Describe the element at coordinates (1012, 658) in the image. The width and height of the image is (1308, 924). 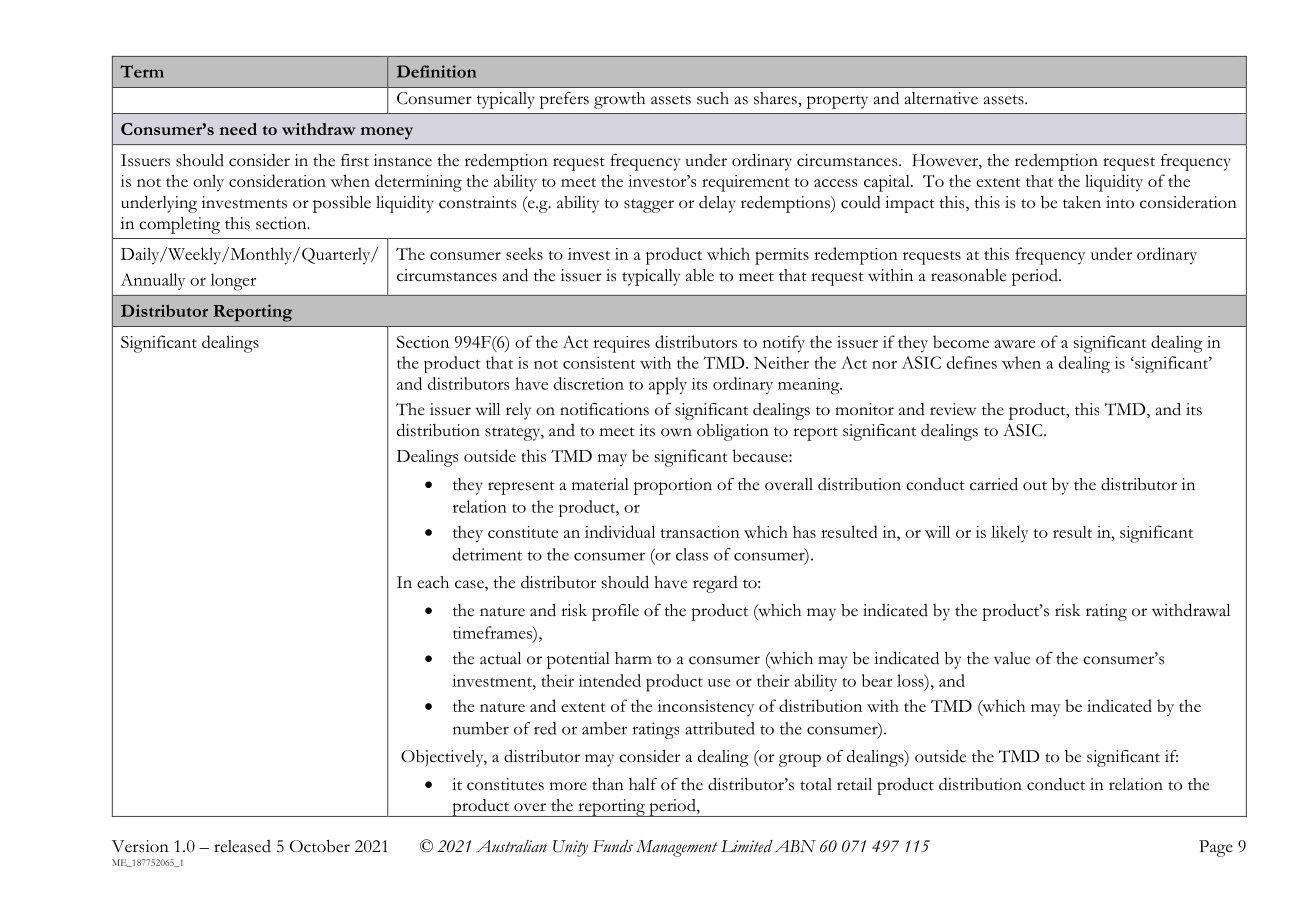
I see `value` at that location.
